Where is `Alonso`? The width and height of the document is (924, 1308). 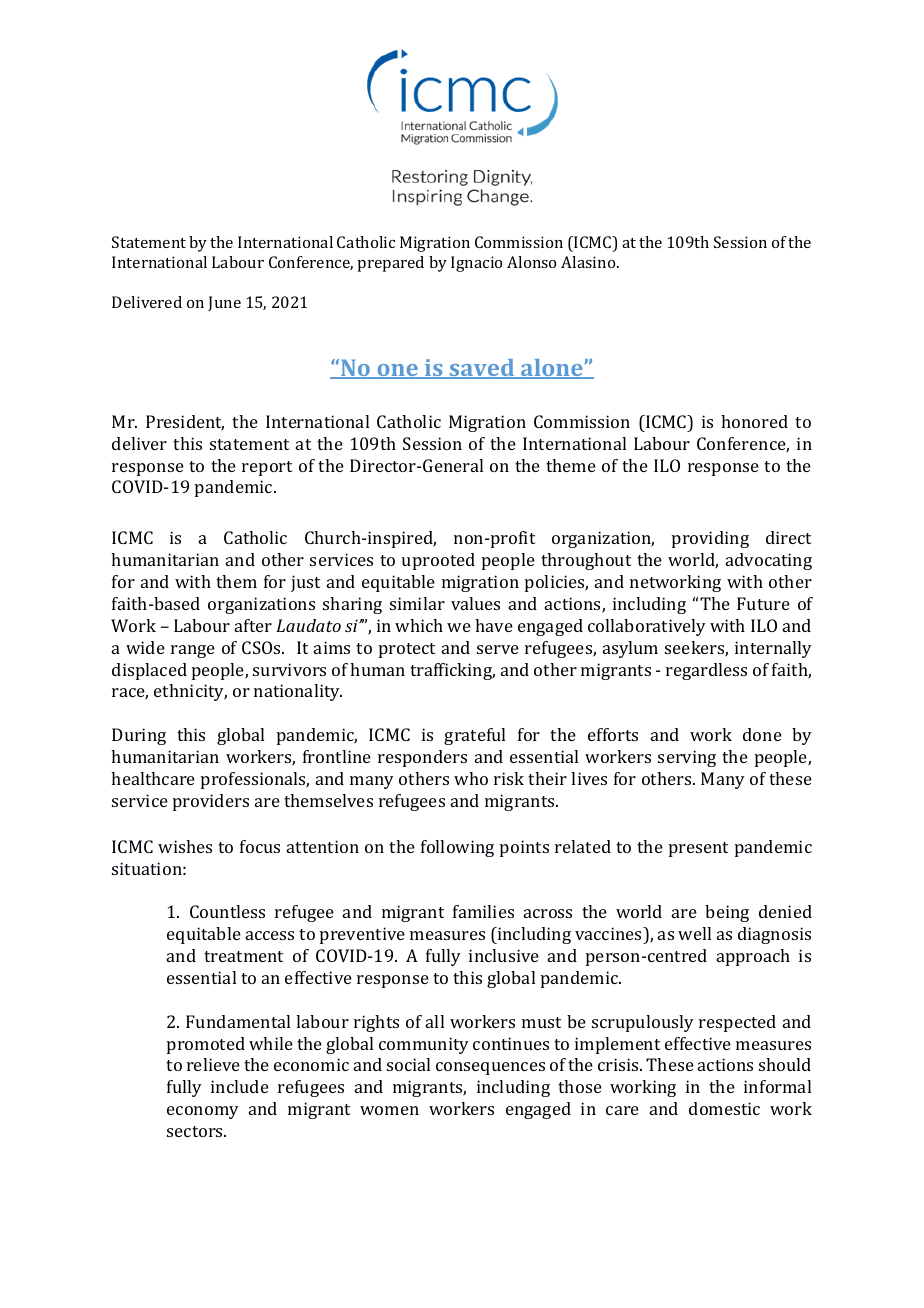
Alonso is located at coordinates (531, 262).
